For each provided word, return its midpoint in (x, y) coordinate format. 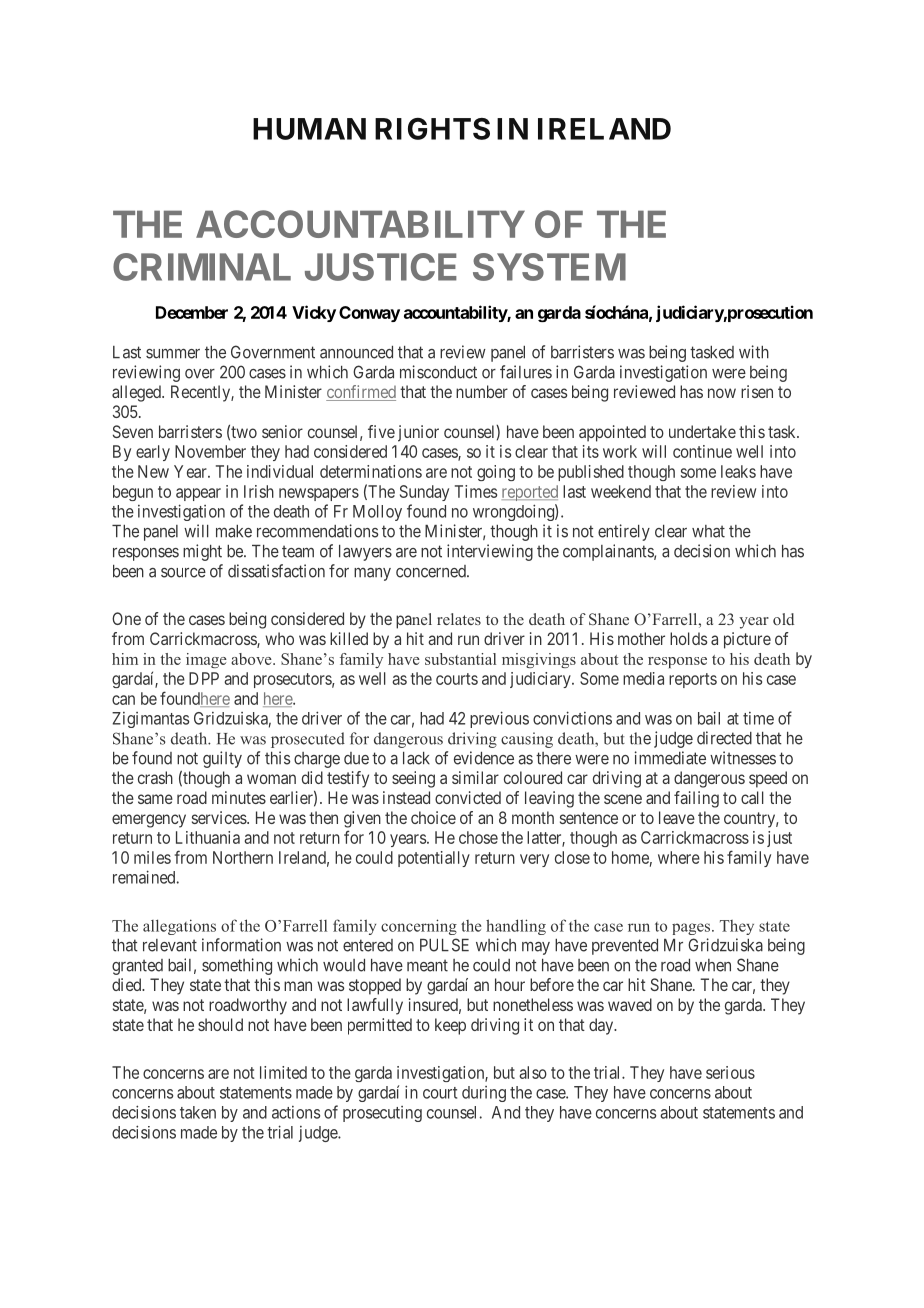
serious (730, 1072)
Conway (369, 314)
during (484, 1094)
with (754, 352)
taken (198, 1112)
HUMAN (309, 129)
